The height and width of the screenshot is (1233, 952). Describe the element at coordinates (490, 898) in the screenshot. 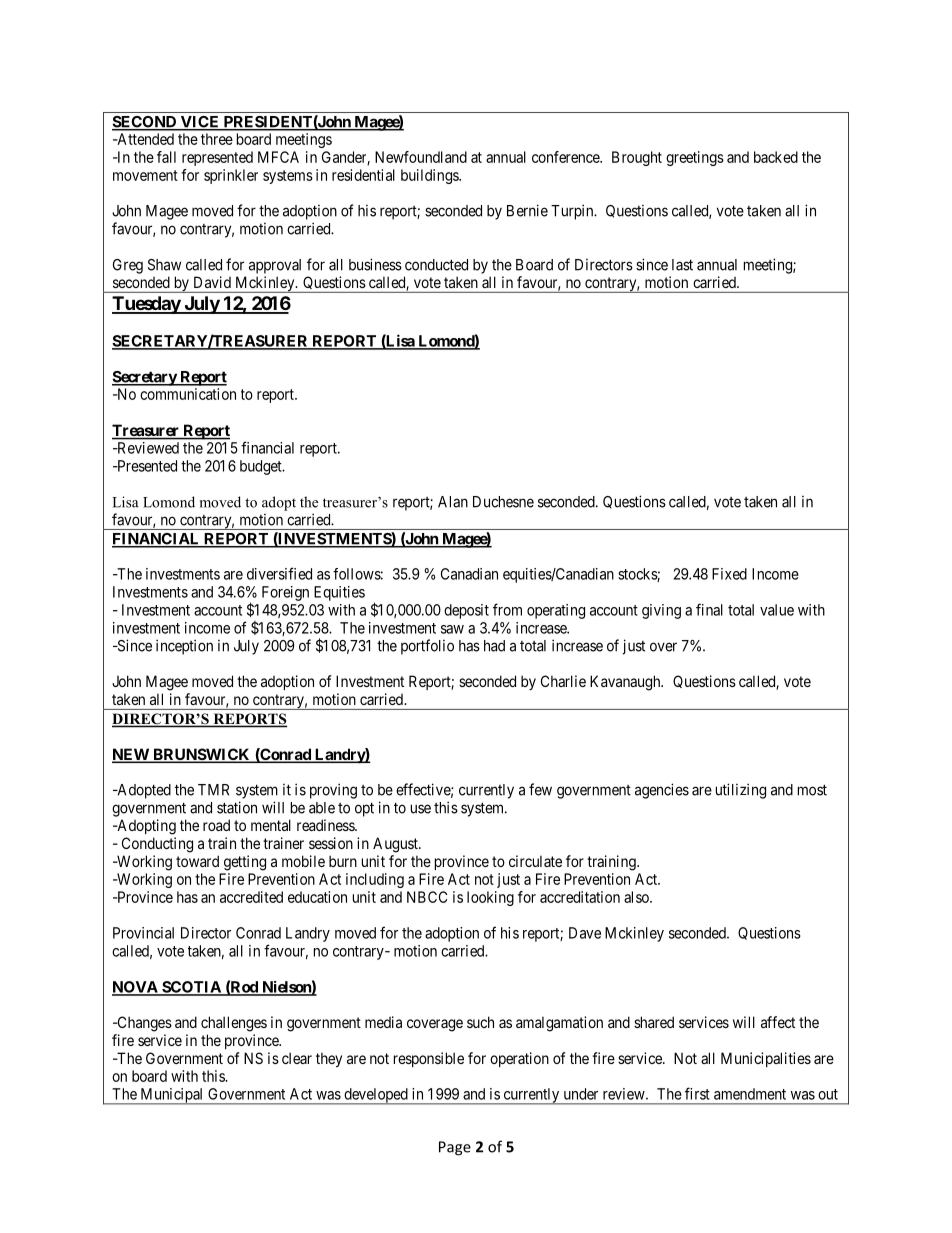

I see `looking` at that location.
